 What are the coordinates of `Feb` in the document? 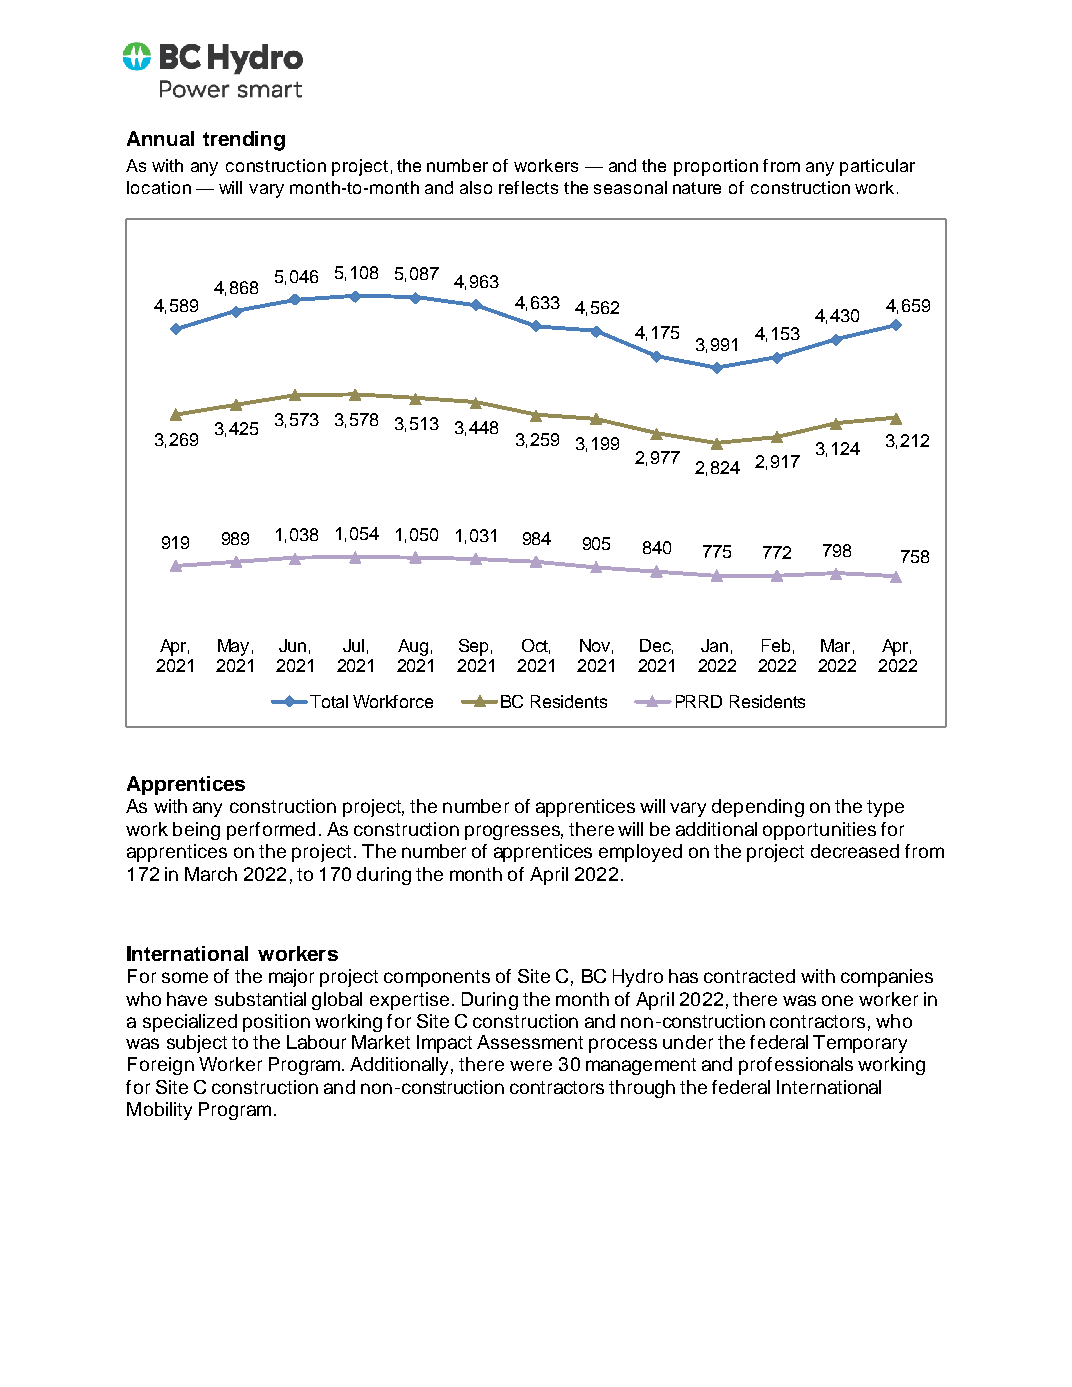 It's located at (776, 645).
